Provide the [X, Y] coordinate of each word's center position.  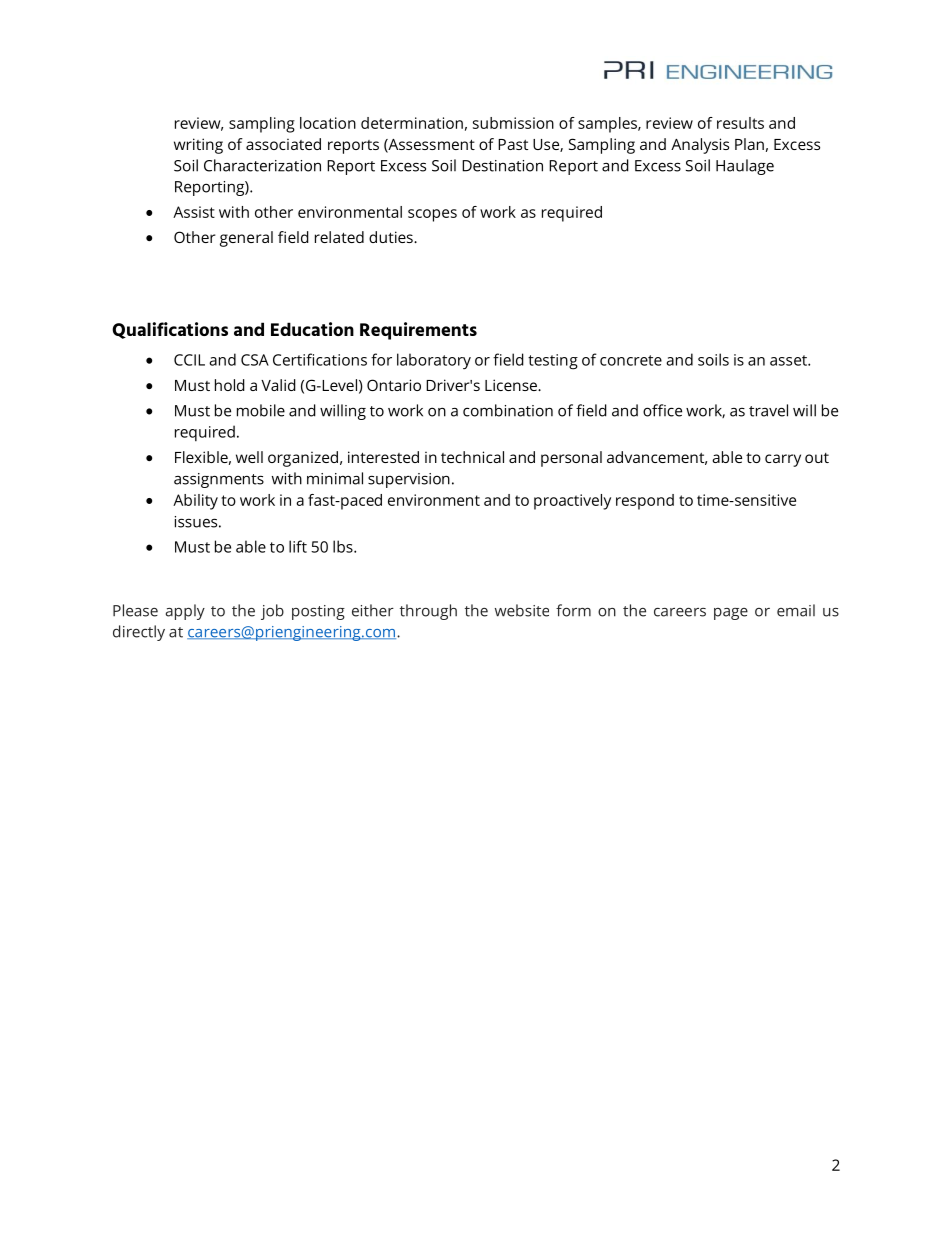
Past [513, 144]
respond [645, 502]
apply [185, 612]
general [246, 239]
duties [392, 237]
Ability [195, 502]
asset [789, 360]
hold [230, 385]
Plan [749, 144]
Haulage [745, 167]
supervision [409, 480]
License [512, 385]
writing [198, 146]
